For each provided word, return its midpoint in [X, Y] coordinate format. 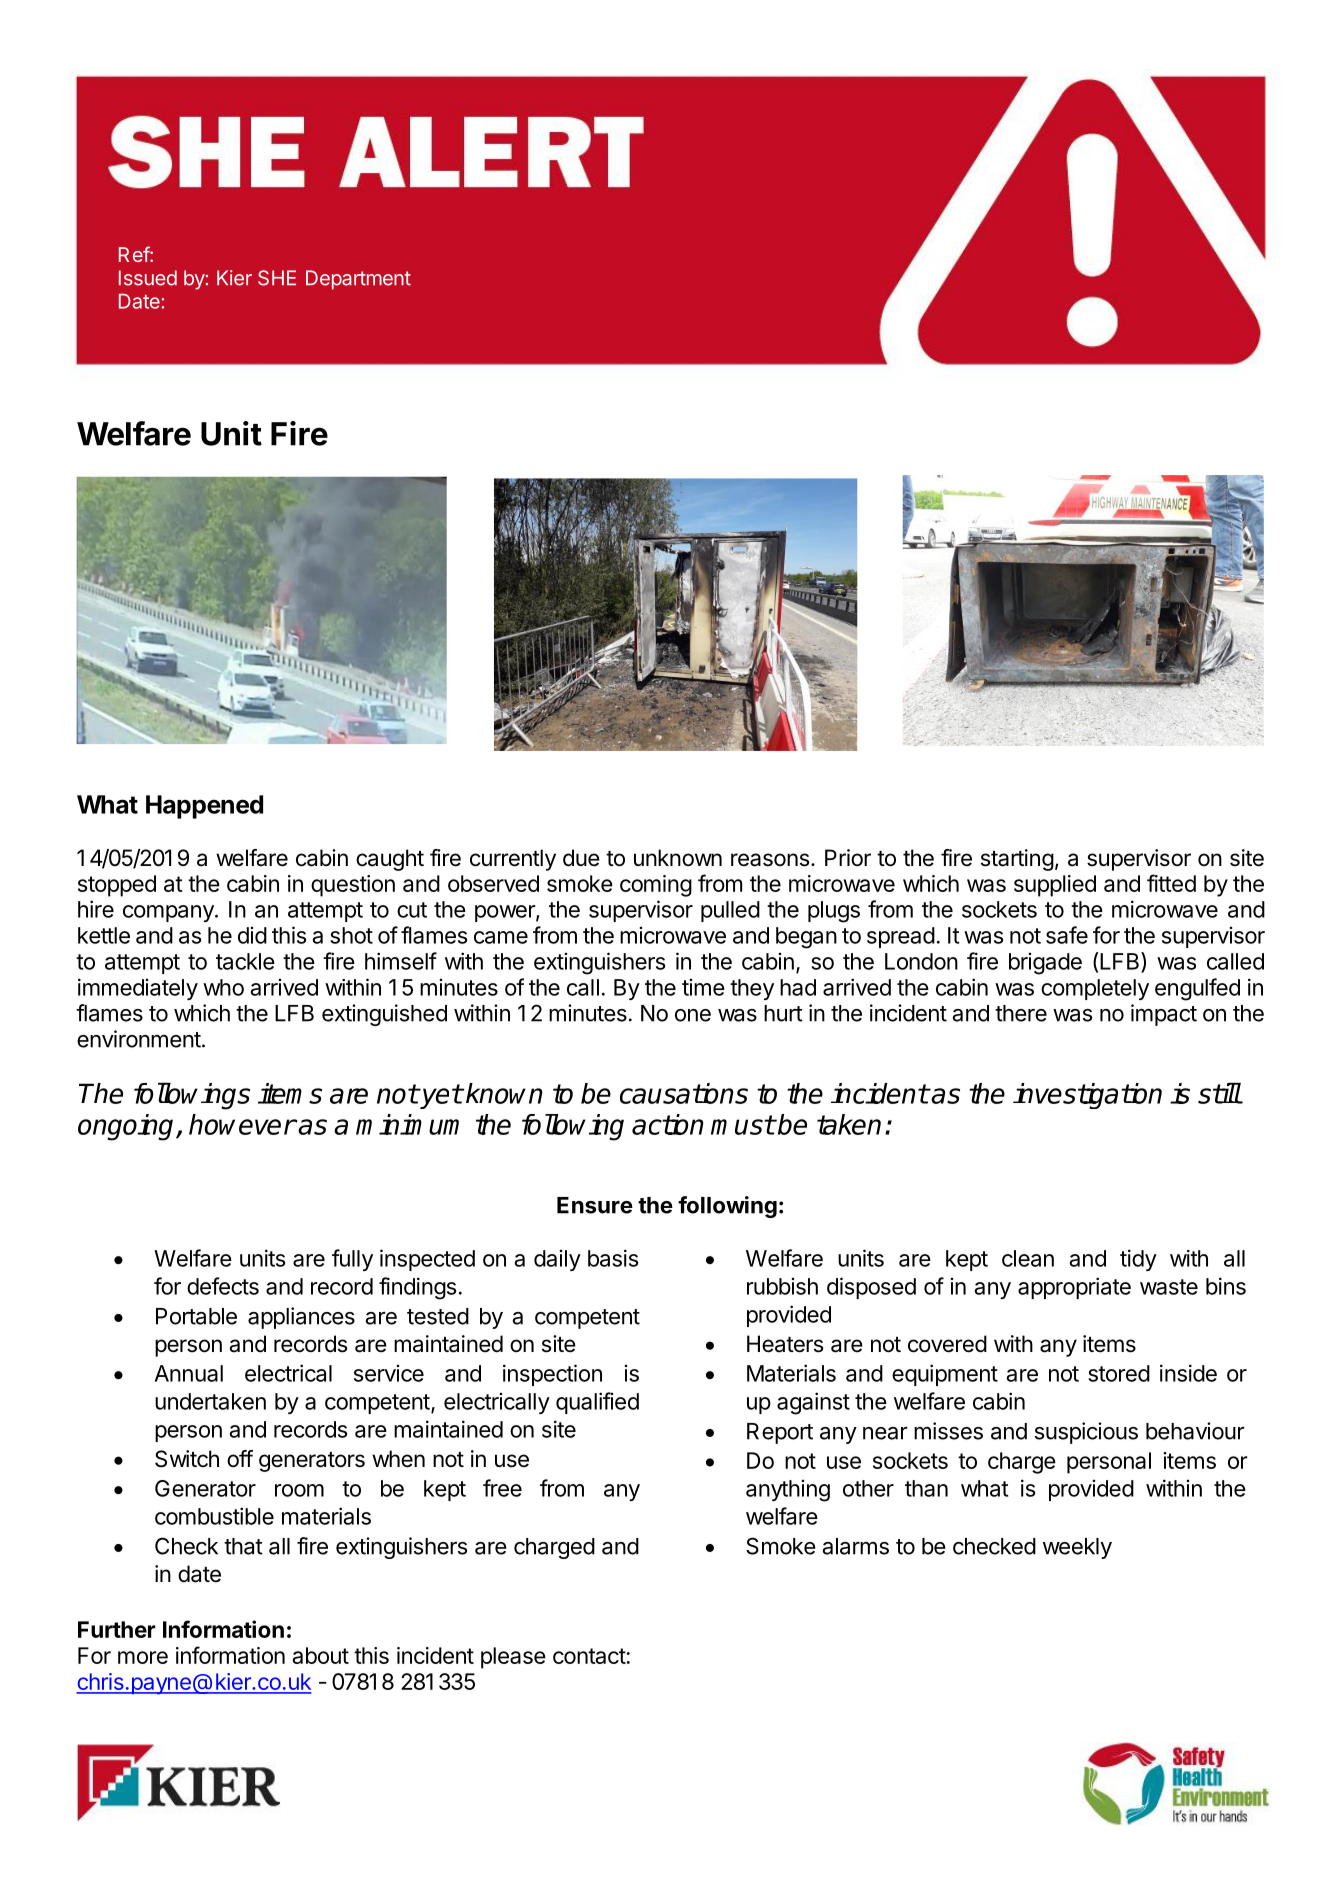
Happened [204, 807]
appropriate [1074, 1288]
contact [589, 1656]
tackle [245, 961]
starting [1017, 860]
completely [1095, 989]
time [703, 987]
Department [358, 280]
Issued [148, 278]
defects [223, 1286]
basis [613, 1258]
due [581, 858]
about [320, 1655]
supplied [1055, 886]
